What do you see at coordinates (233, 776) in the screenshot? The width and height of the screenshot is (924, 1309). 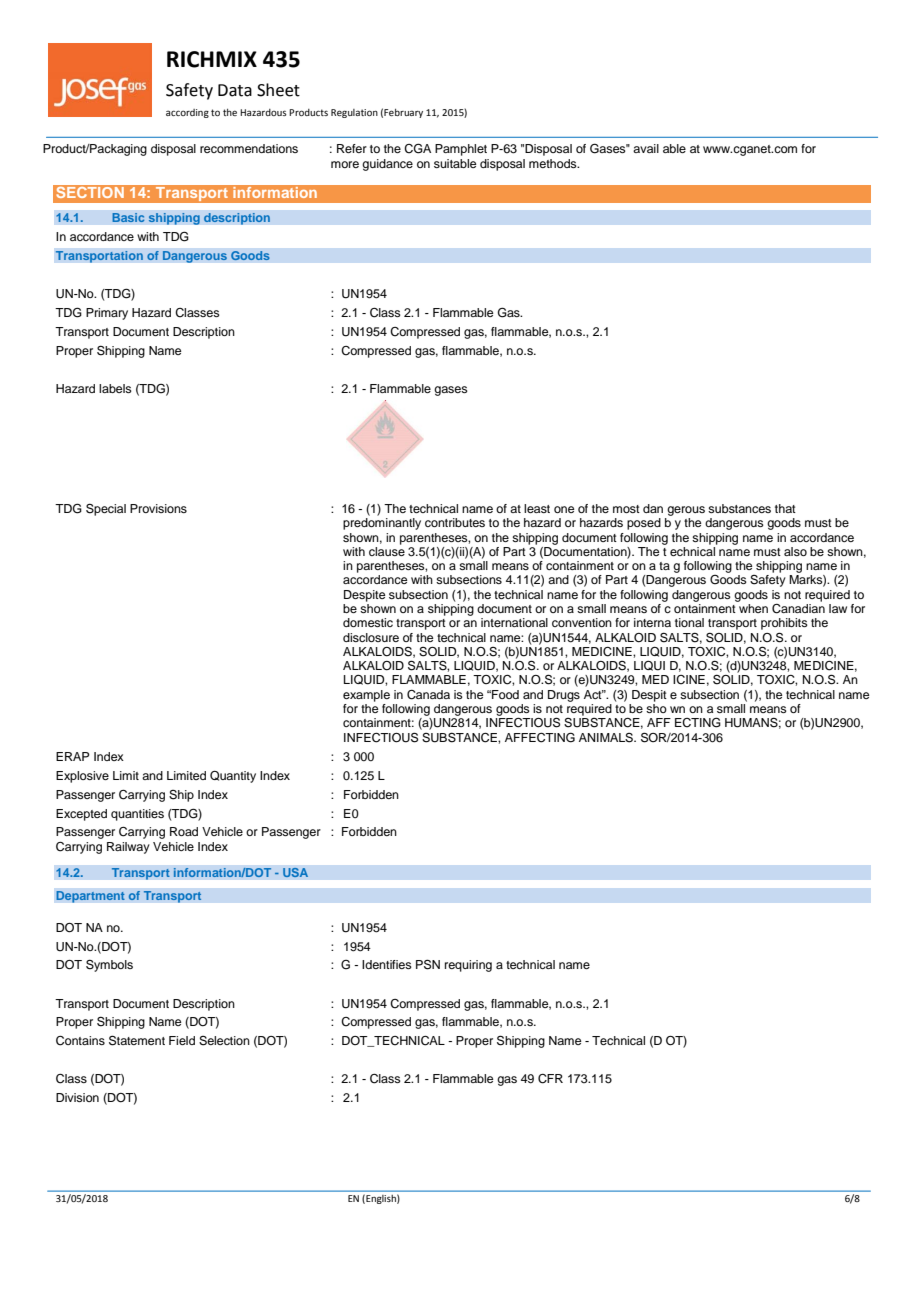 I see `Quantity` at bounding box center [233, 776].
